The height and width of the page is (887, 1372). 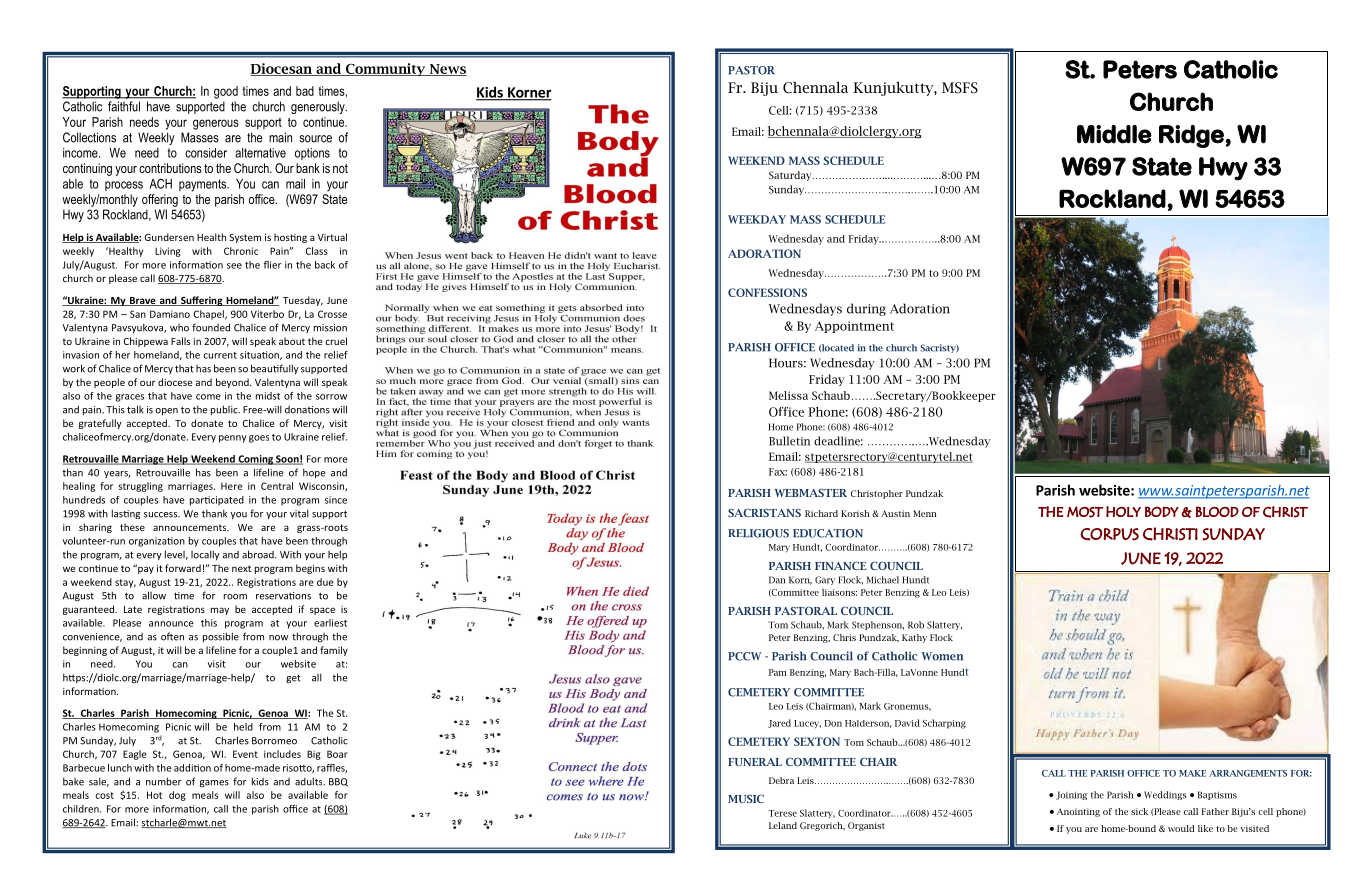 What do you see at coordinates (447, 70) in the page?
I see `News` at bounding box center [447, 70].
